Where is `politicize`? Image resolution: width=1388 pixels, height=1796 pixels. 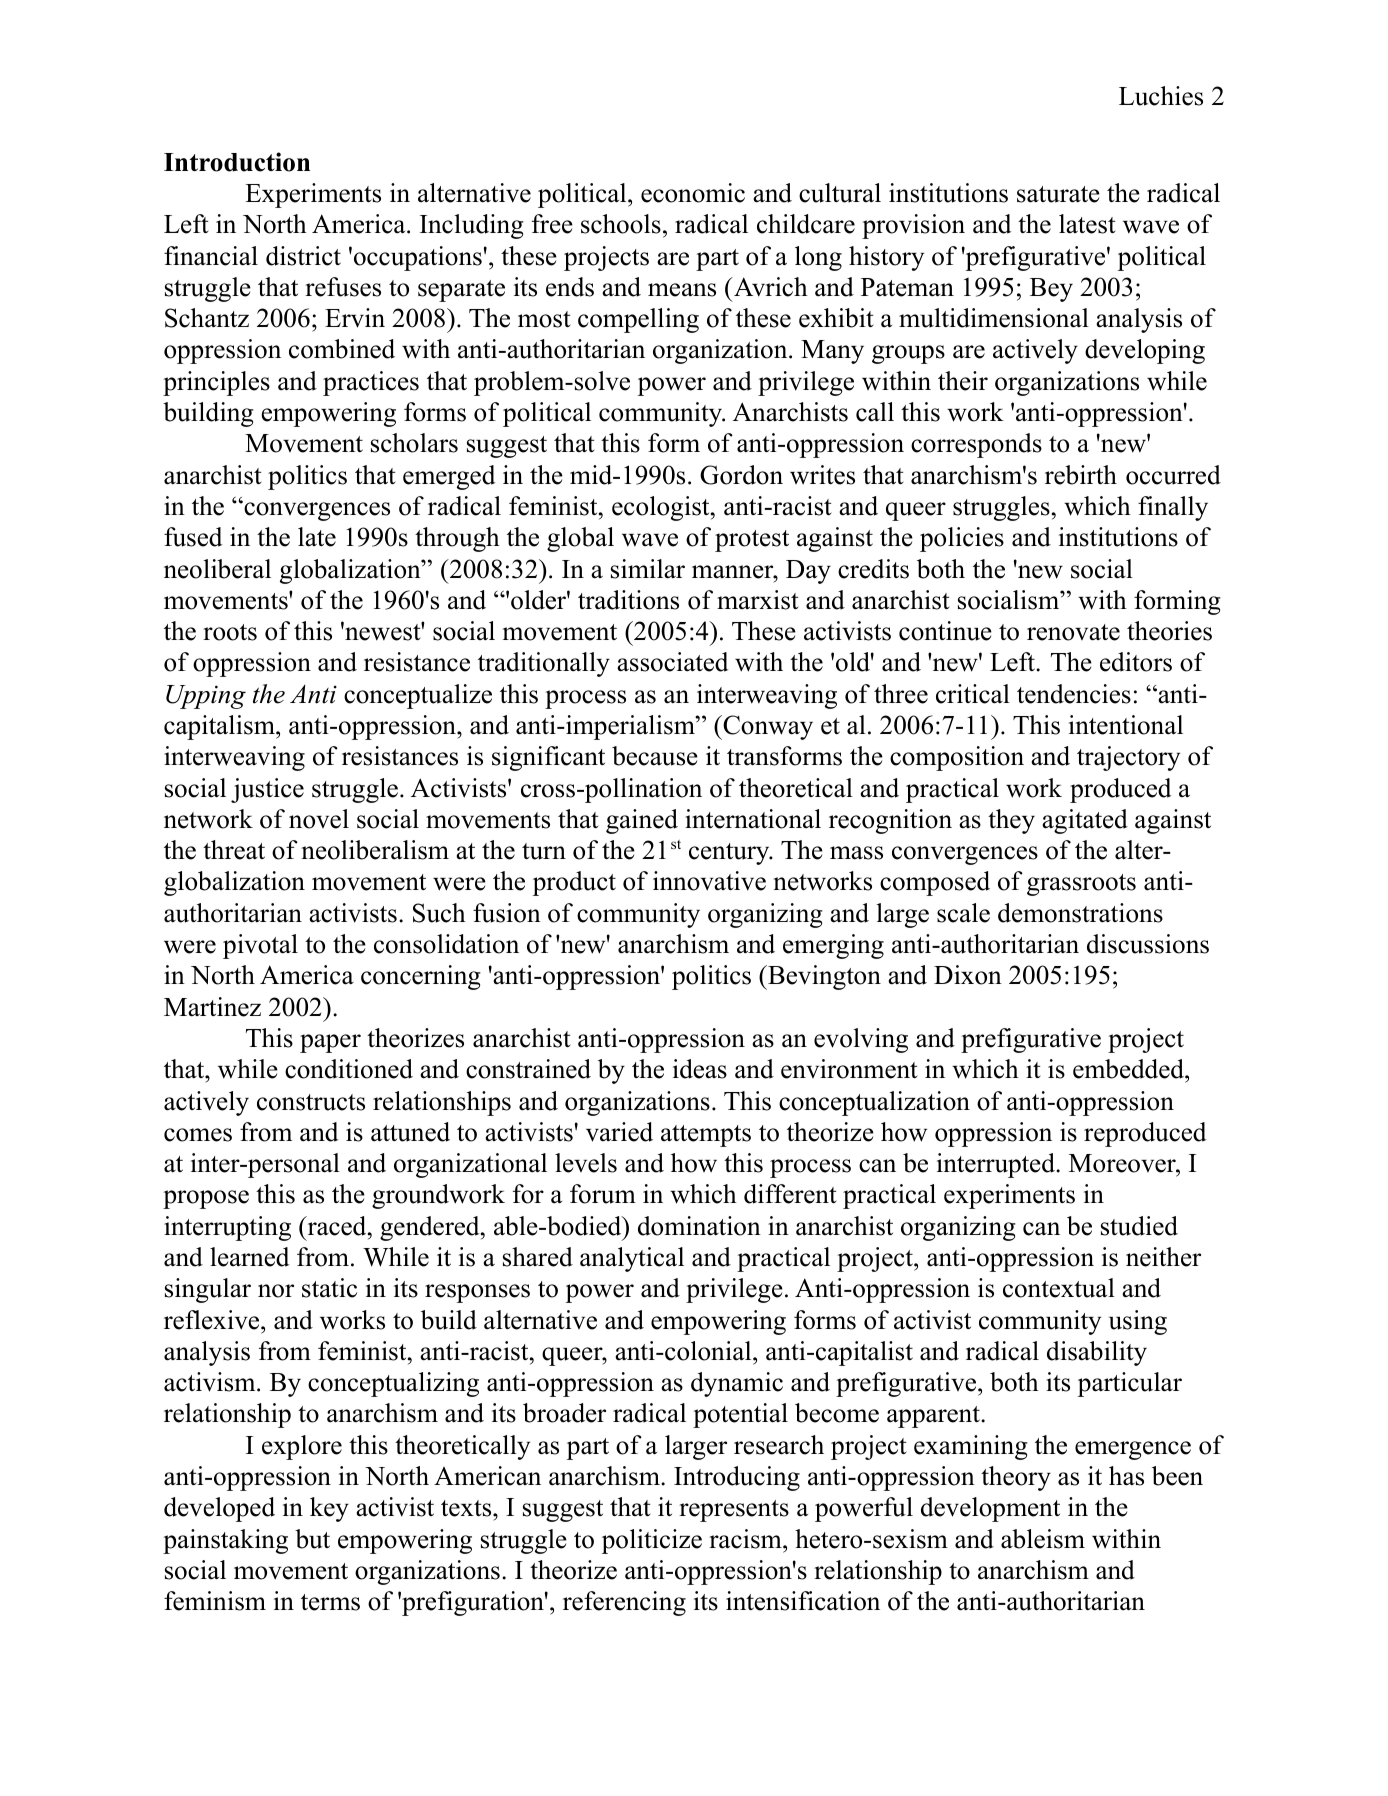 politicize is located at coordinates (652, 1541).
